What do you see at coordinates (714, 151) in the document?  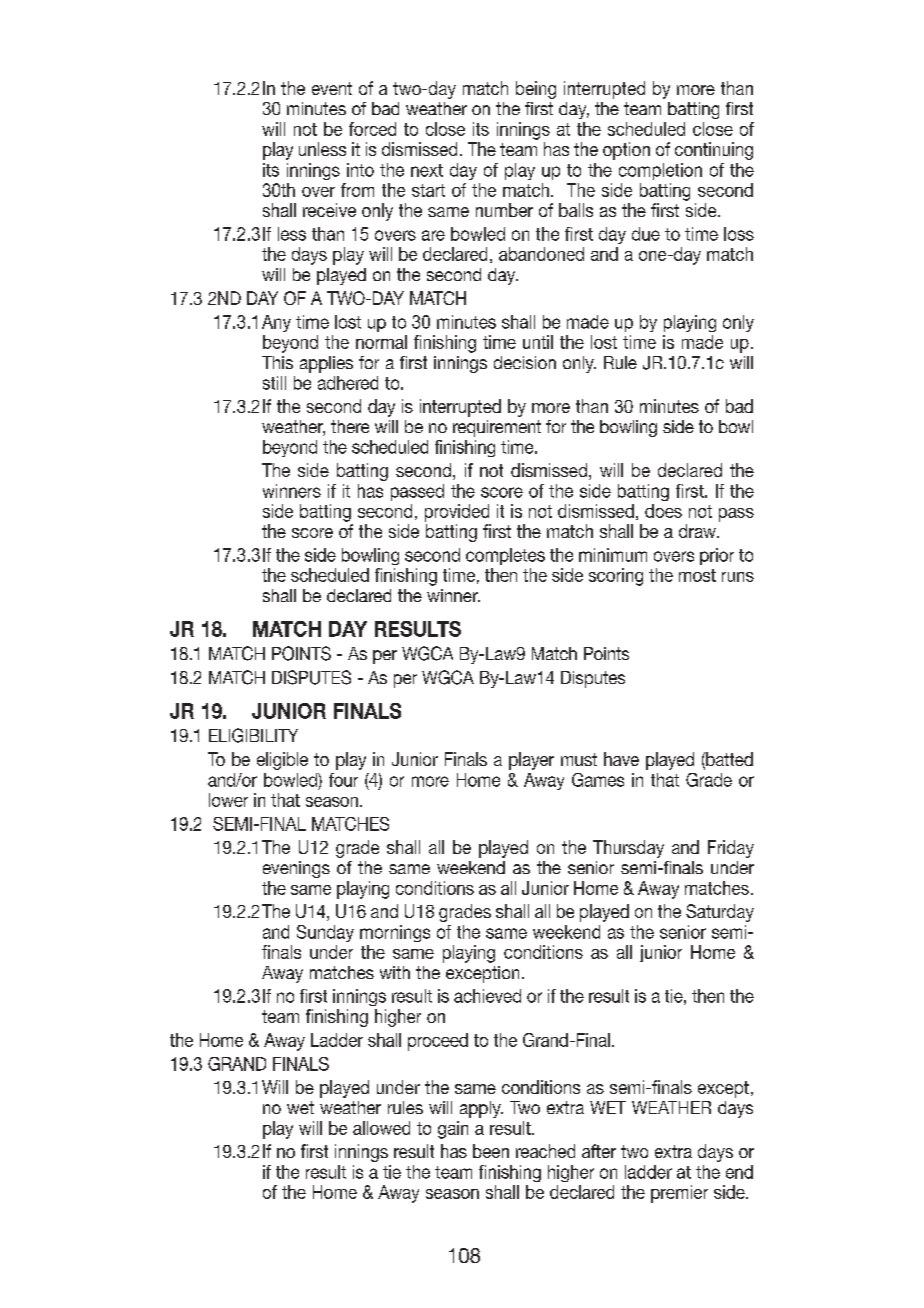 I see `continuing` at bounding box center [714, 151].
